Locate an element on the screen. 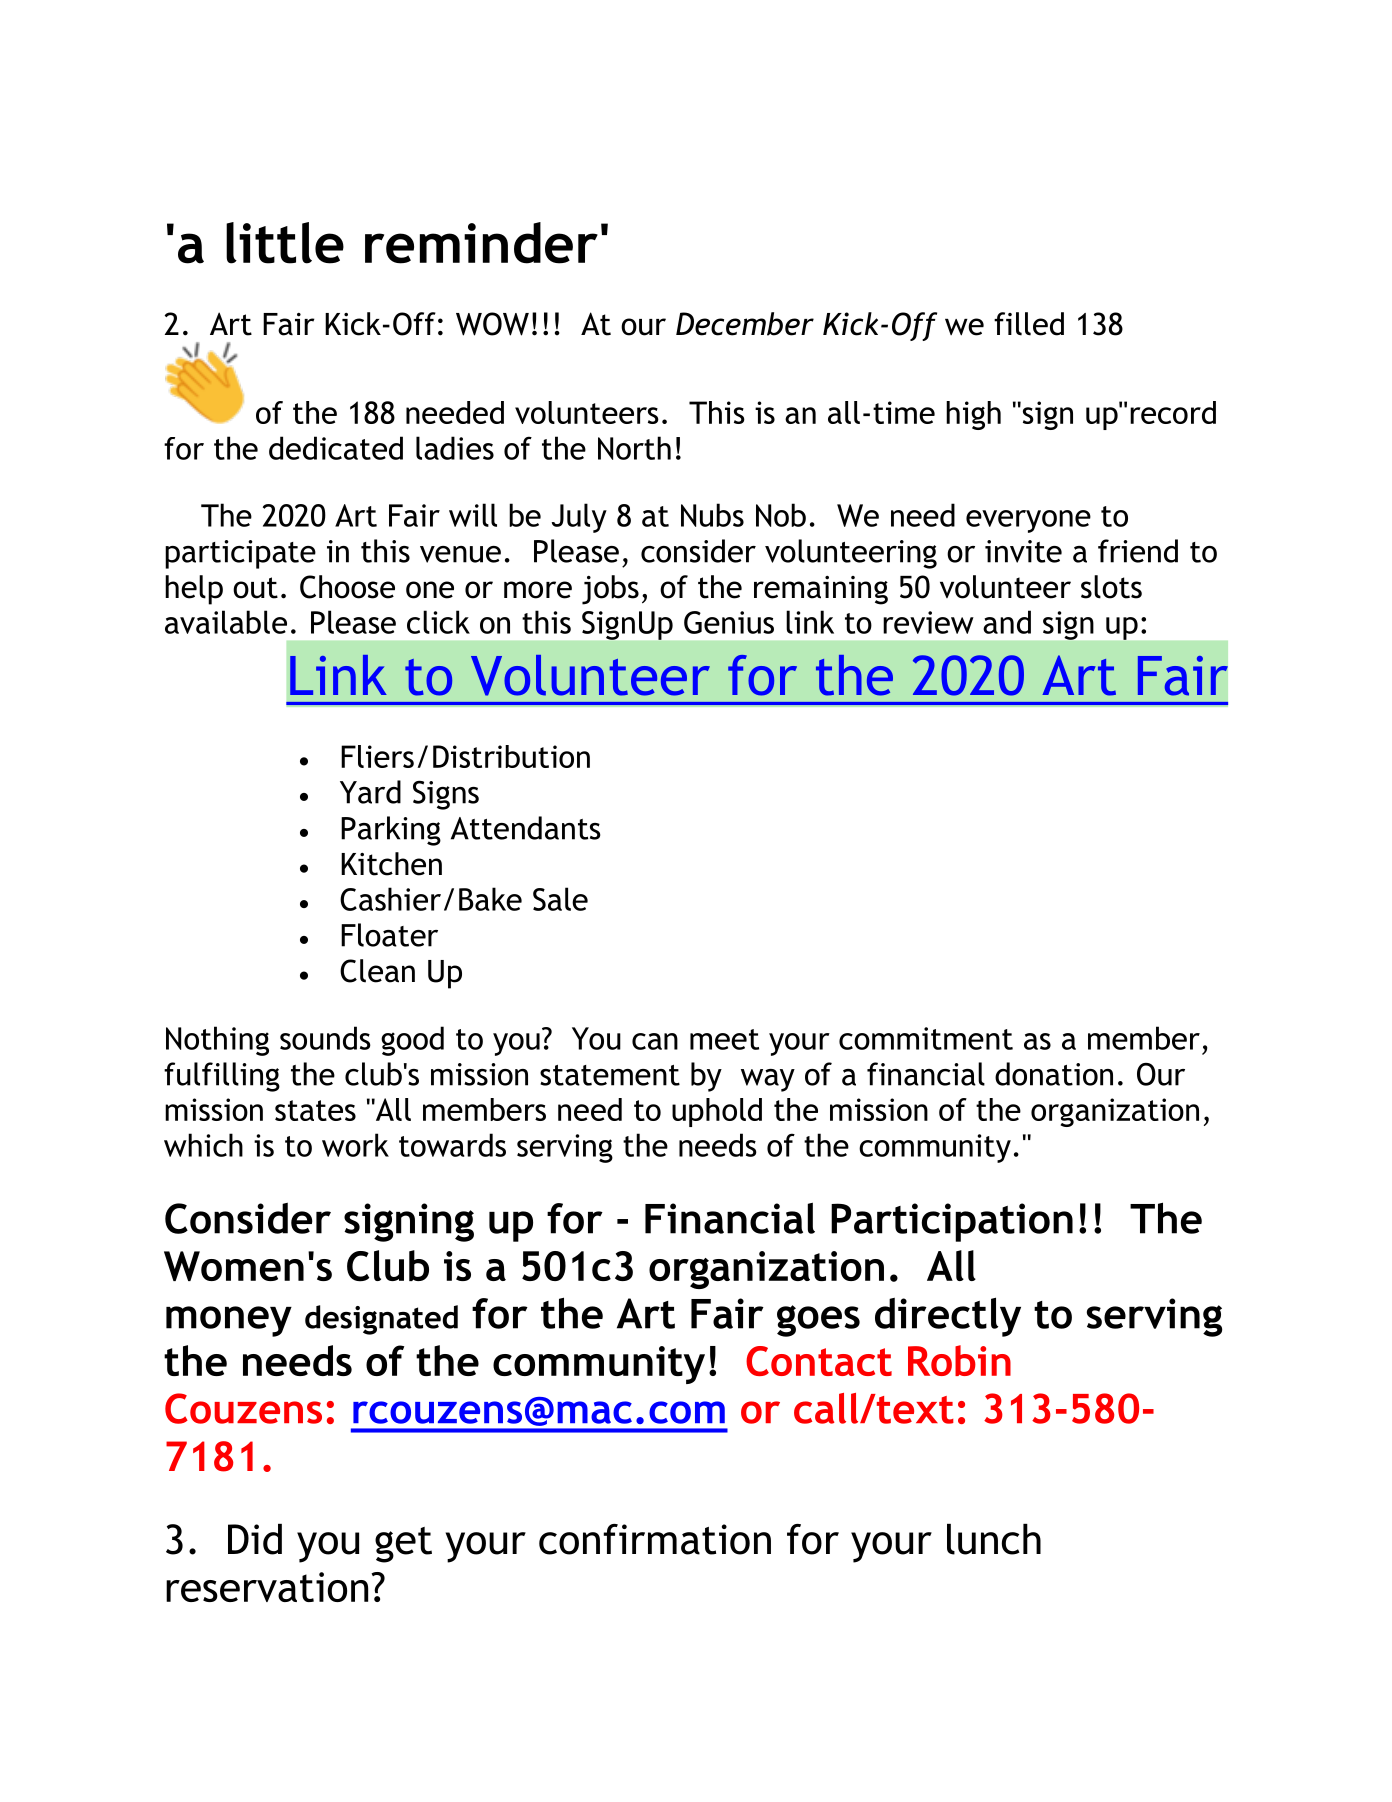 This screenshot has width=1392, height=1802. commitment is located at coordinates (926, 1038).
